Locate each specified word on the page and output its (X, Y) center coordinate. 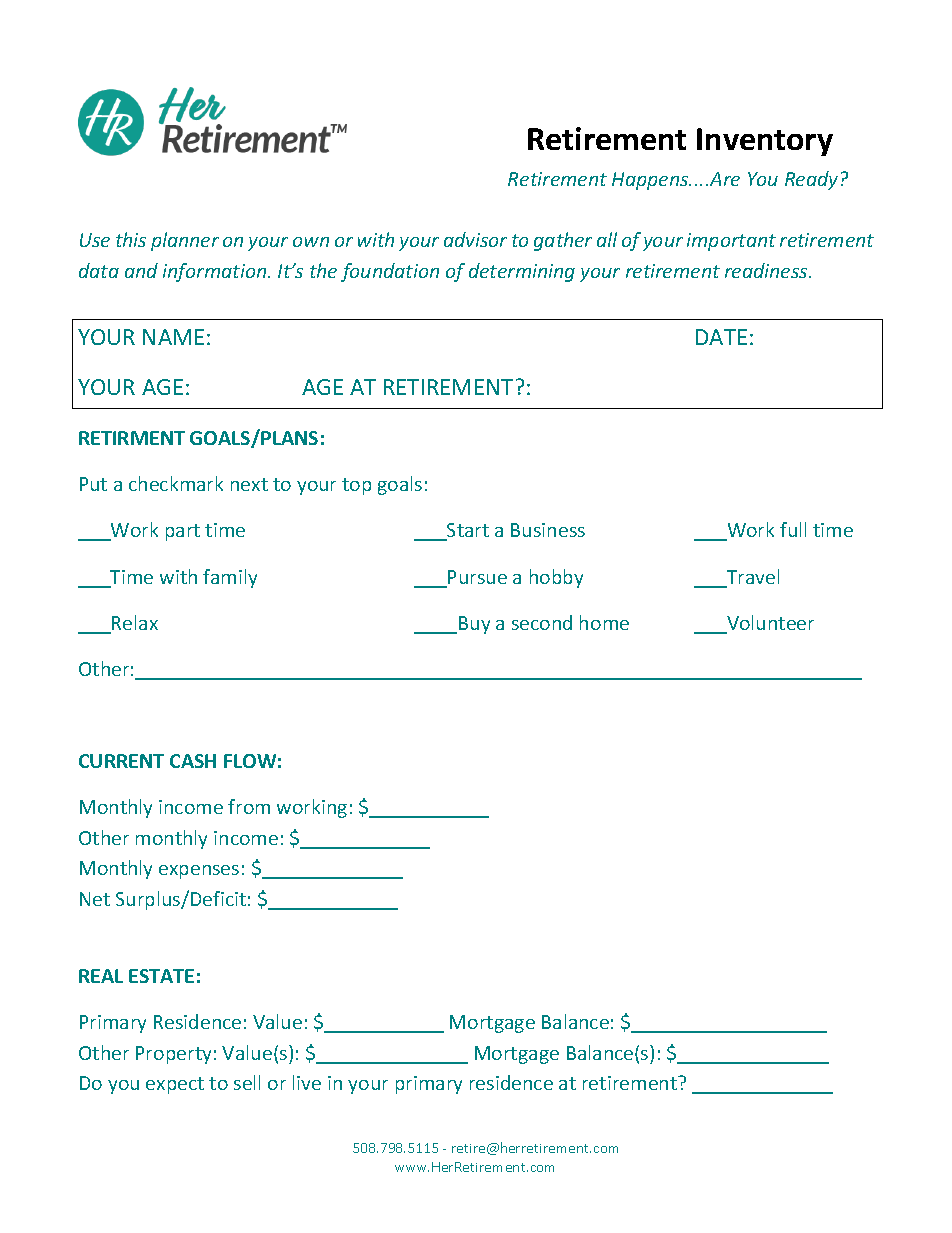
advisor (475, 239)
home (604, 622)
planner (185, 241)
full (793, 529)
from (249, 806)
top (356, 486)
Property (173, 1055)
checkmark (176, 483)
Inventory (765, 142)
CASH (193, 761)
